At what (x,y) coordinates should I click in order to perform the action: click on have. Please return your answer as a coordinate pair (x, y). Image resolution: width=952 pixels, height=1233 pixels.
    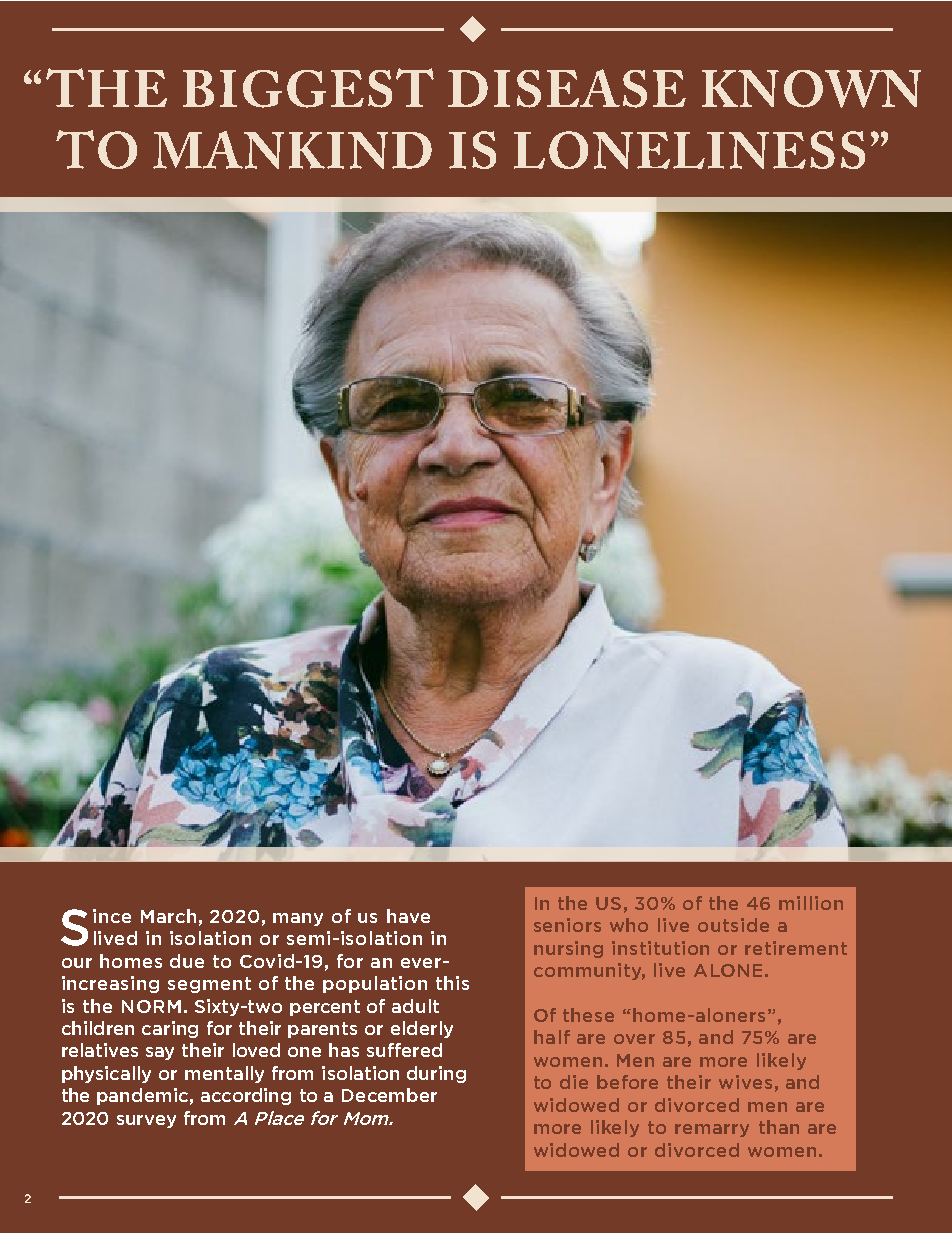
    Looking at the image, I should click on (408, 916).
